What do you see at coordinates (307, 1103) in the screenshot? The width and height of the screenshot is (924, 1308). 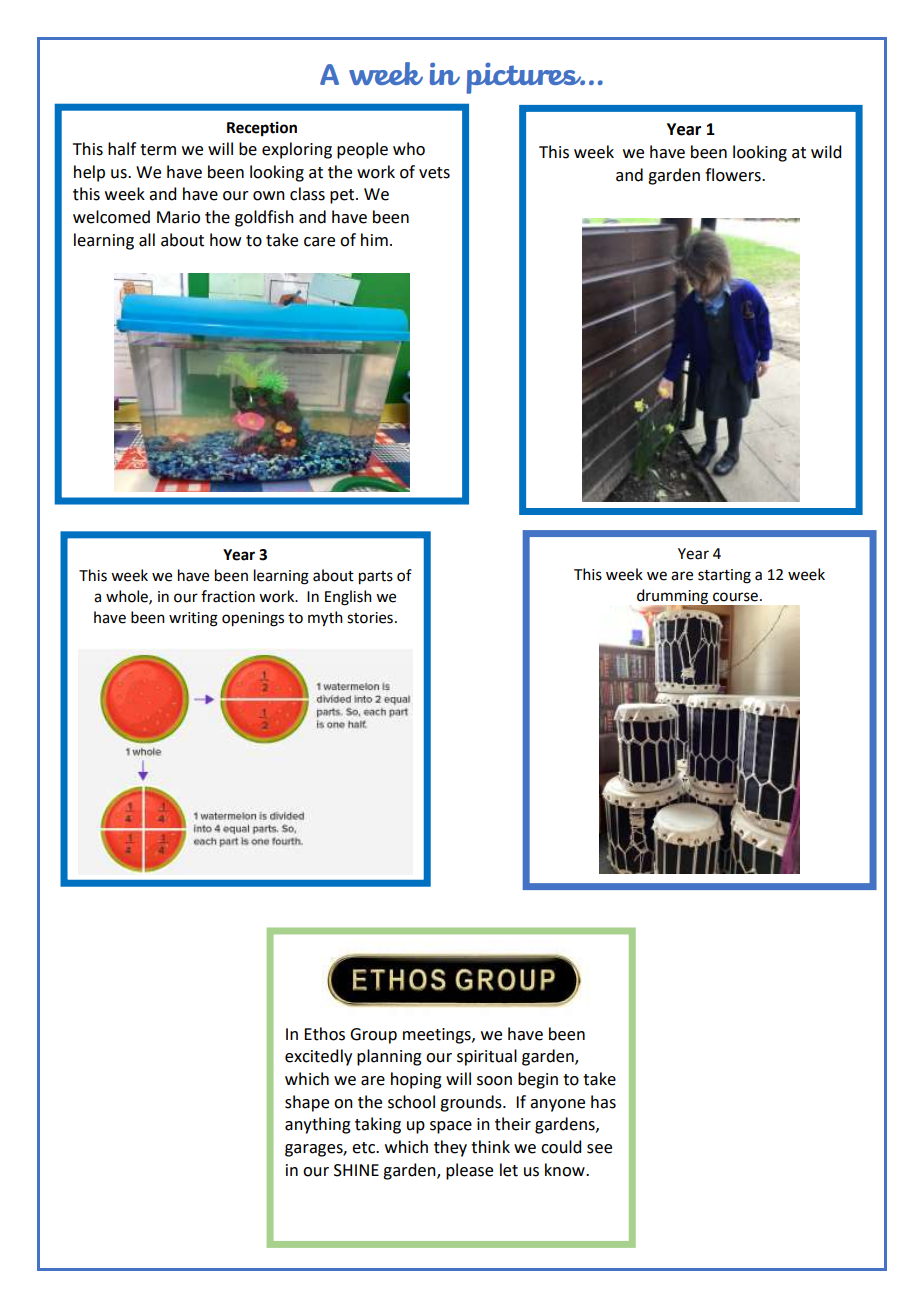 I see `shape` at bounding box center [307, 1103].
